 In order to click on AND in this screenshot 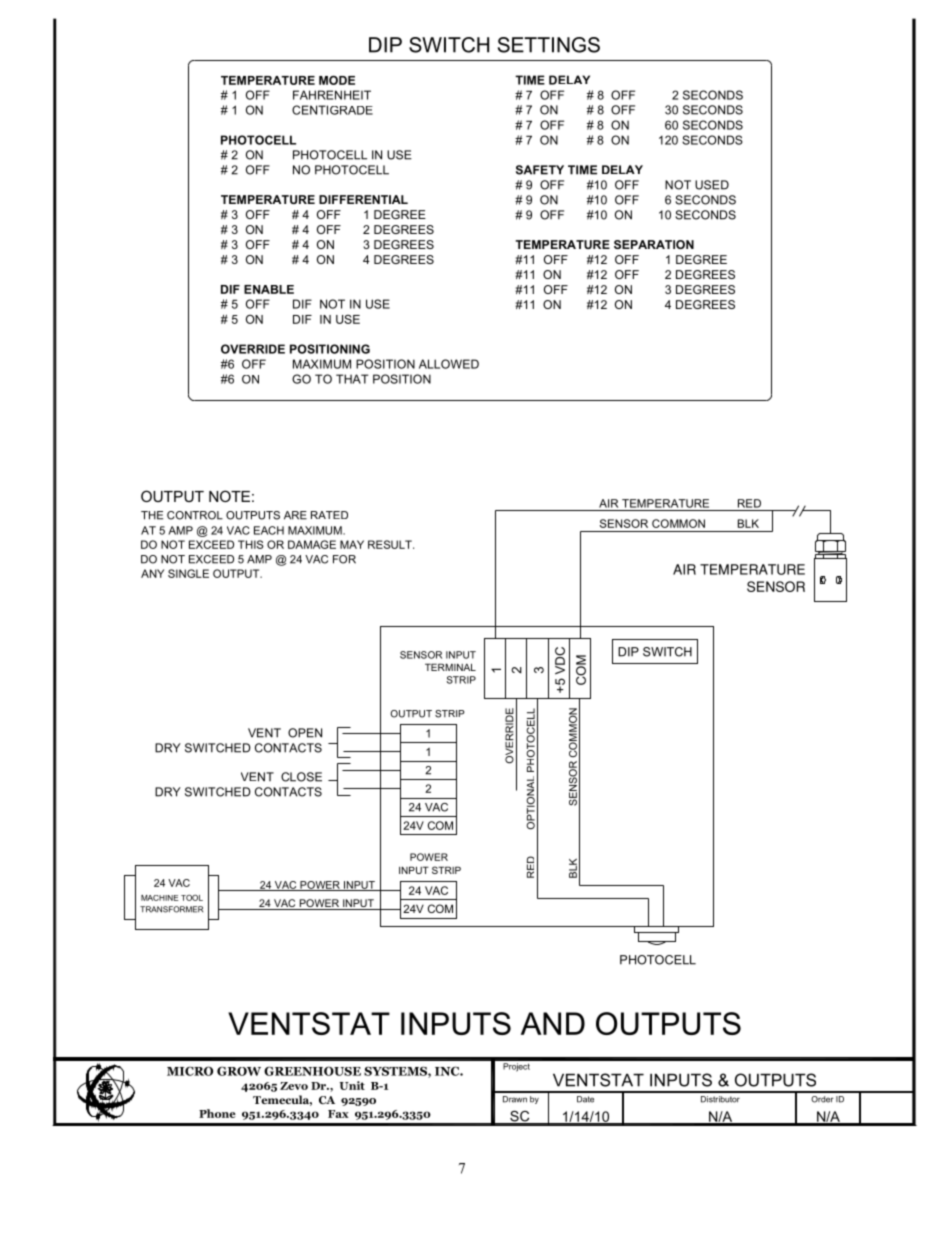, I will do `click(553, 1023)`.
